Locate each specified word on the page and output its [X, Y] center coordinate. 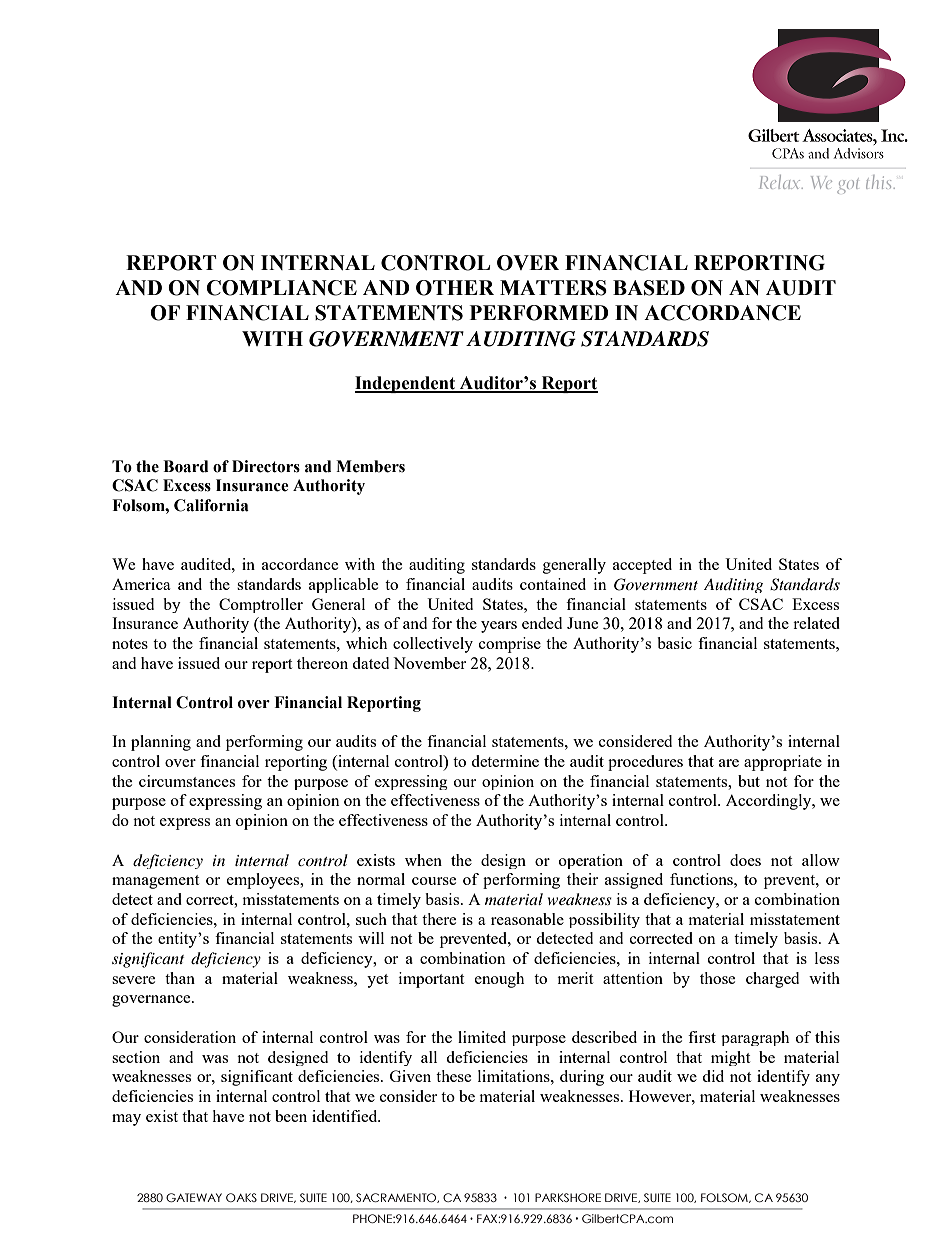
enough [499, 980]
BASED [649, 288]
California [211, 505]
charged [772, 980]
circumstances [187, 781]
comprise [510, 645]
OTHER [455, 288]
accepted [642, 566]
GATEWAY [194, 1197]
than [180, 978]
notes [130, 644]
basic [674, 643]
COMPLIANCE [281, 288]
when [423, 860]
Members [370, 466]
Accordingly [770, 802]
